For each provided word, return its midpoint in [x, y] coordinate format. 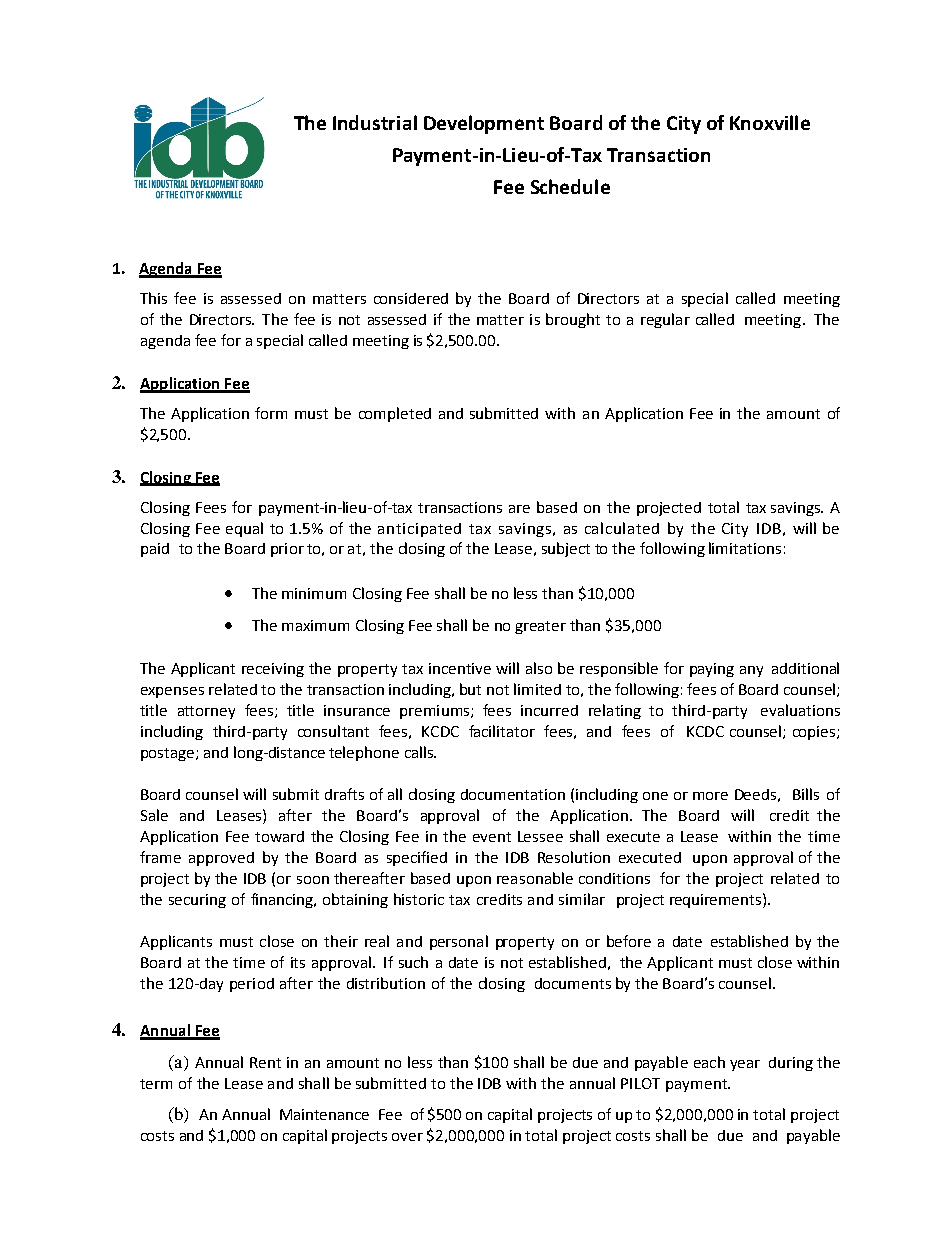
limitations [745, 548]
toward [279, 836]
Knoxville [770, 122]
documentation [513, 794]
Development [484, 124]
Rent [265, 1062]
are [519, 509]
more [710, 796]
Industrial [375, 122]
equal [244, 529]
